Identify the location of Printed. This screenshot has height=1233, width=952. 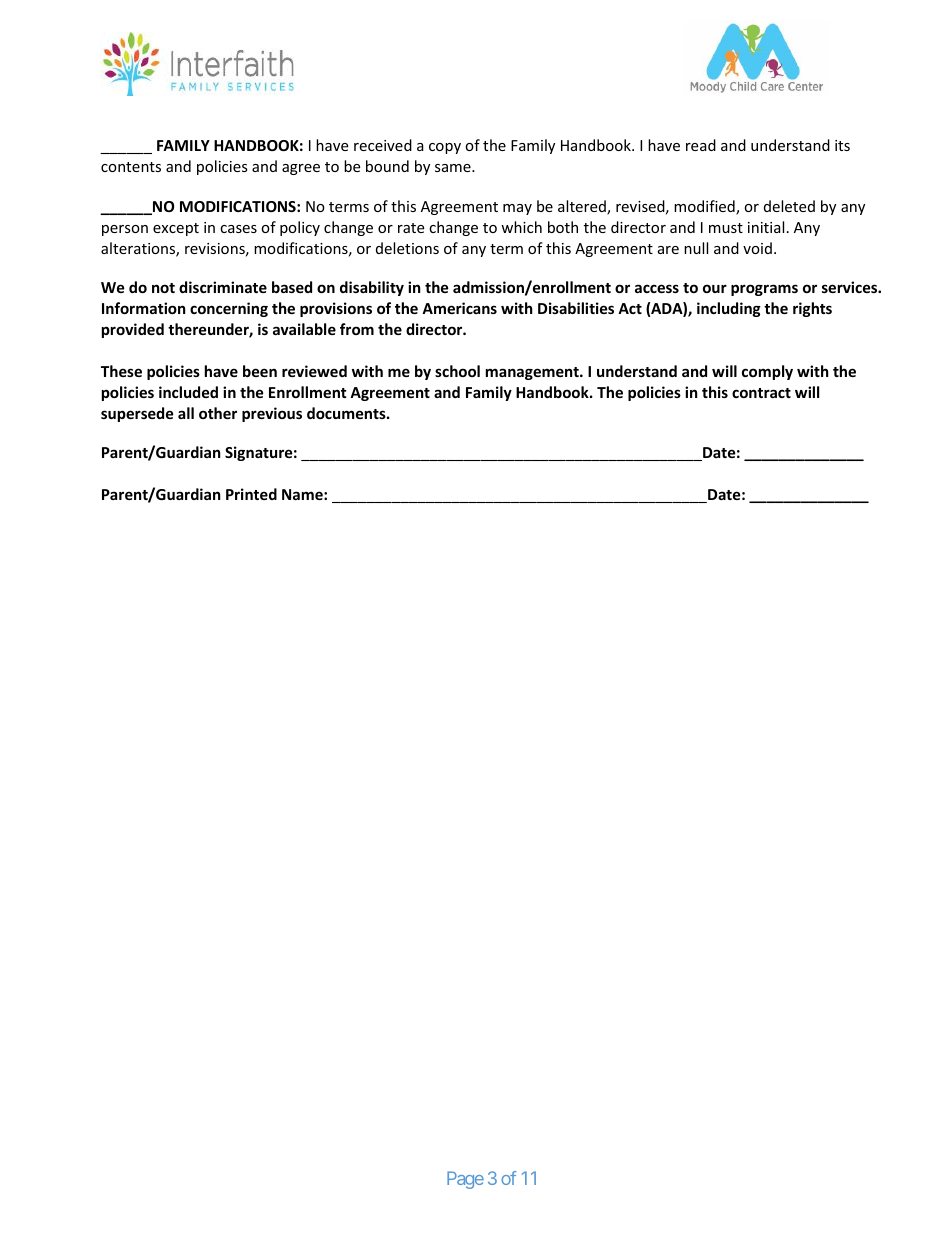
(251, 494).
